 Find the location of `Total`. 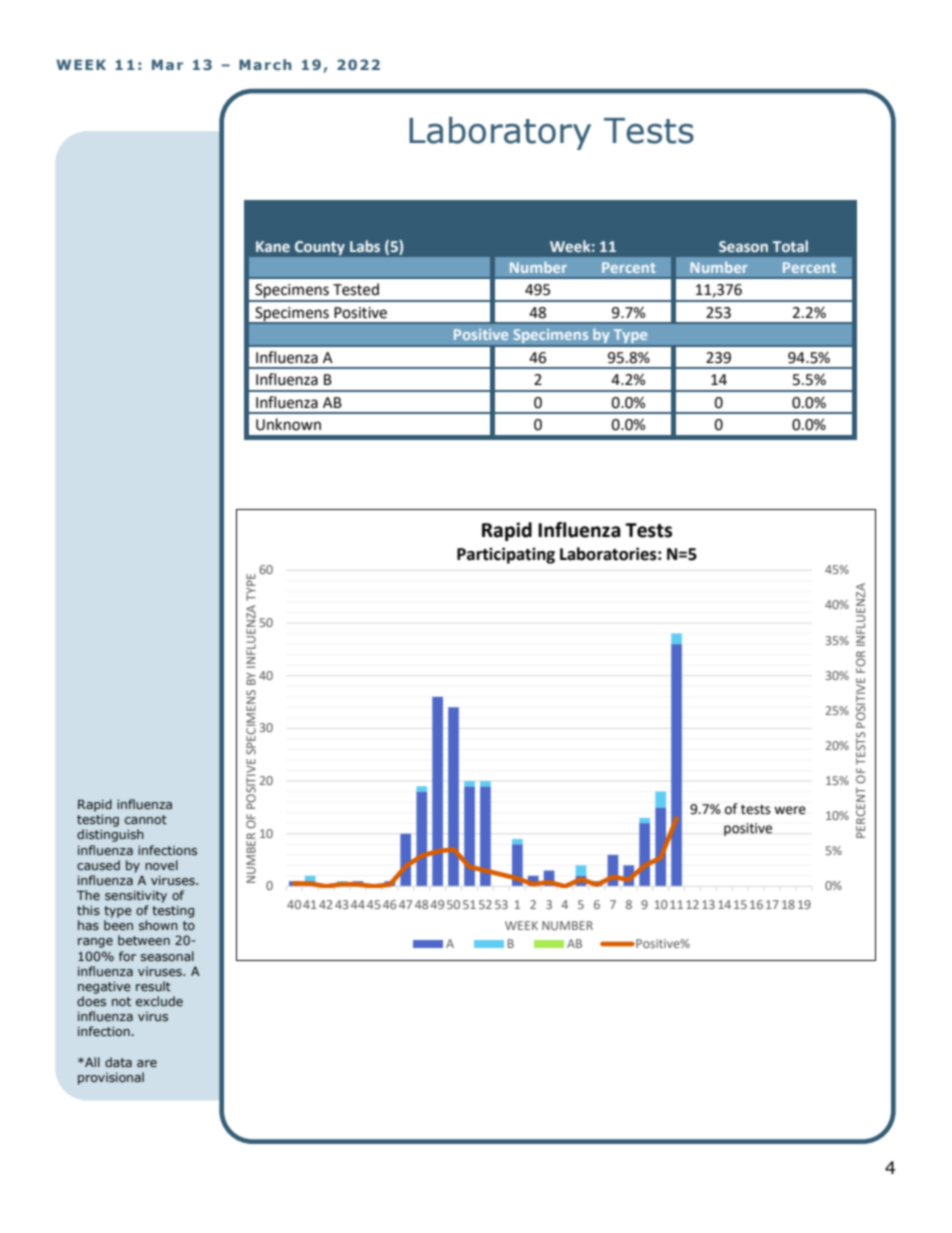

Total is located at coordinates (790, 246).
